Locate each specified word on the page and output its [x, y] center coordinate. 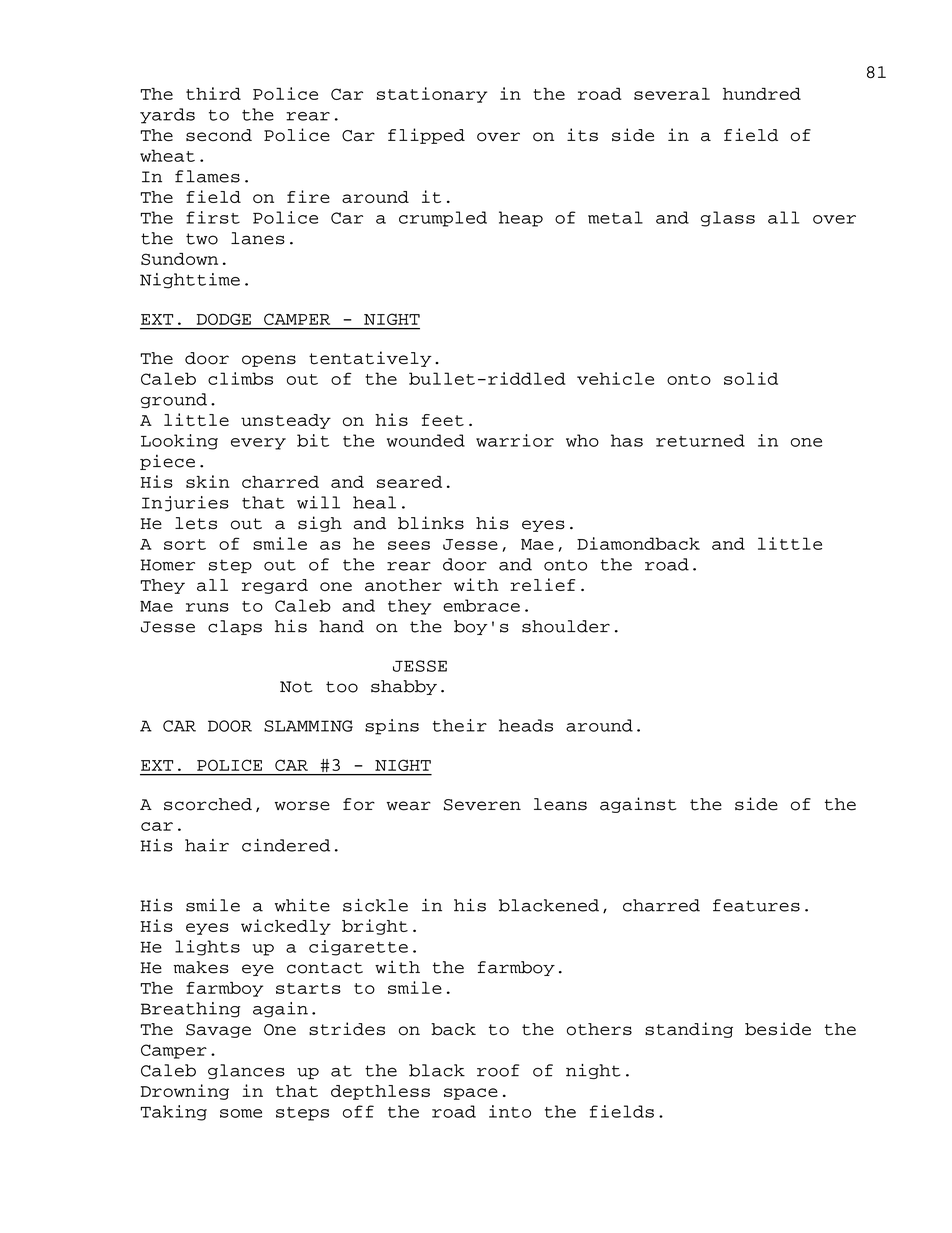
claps [235, 627]
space [471, 1094]
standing [689, 1030]
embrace [481, 605]
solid [751, 378]
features [756, 905]
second [219, 135]
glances [246, 1071]
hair [207, 845]
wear [409, 806]
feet [443, 420]
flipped [426, 136]
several [672, 94]
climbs [240, 378]
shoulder [566, 626]
